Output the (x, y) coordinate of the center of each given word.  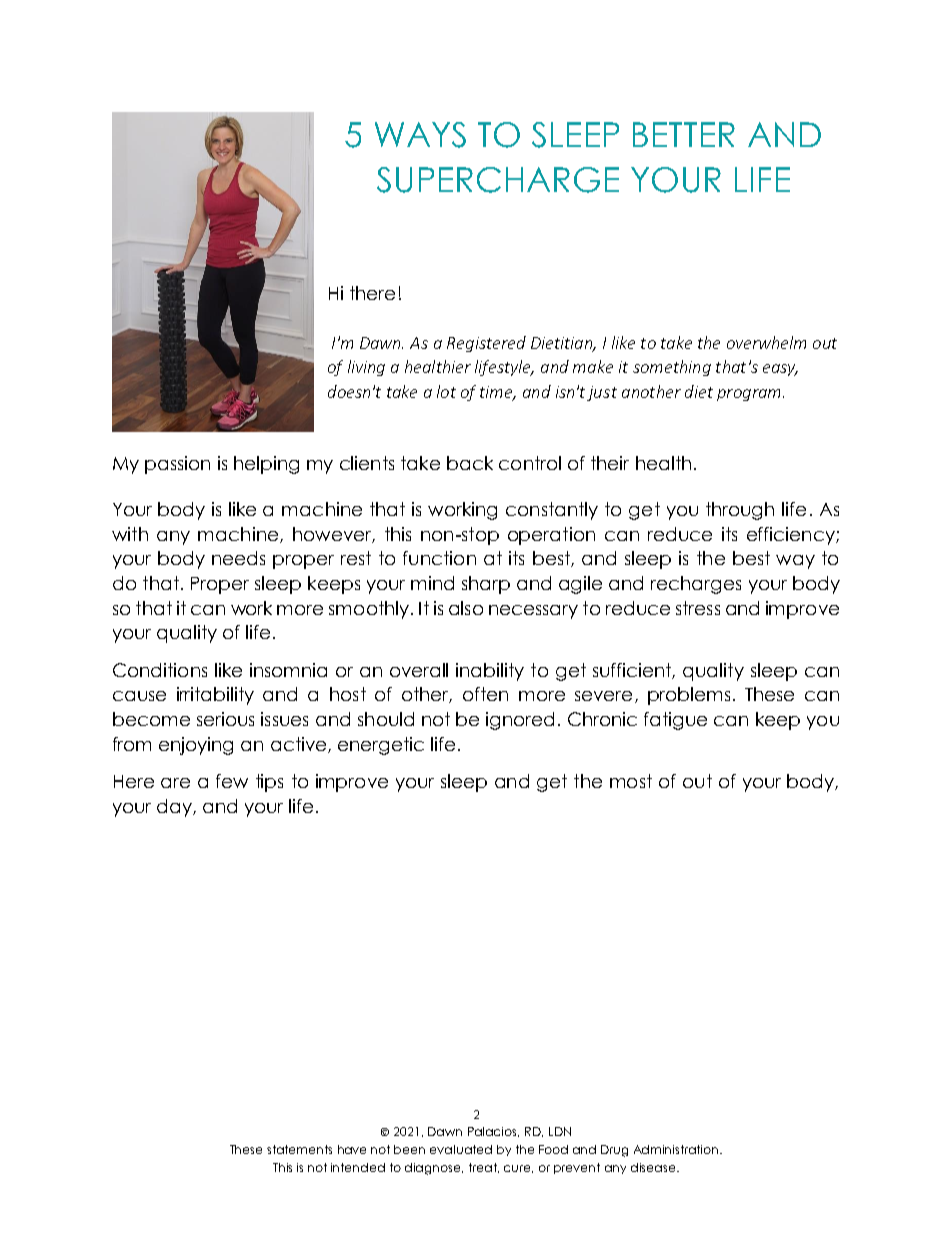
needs (238, 558)
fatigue (675, 721)
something (672, 368)
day (175, 808)
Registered (486, 344)
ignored (520, 721)
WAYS (420, 135)
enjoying (196, 746)
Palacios (493, 1132)
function (439, 558)
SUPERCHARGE (498, 180)
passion (177, 465)
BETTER (684, 134)
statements (299, 1149)
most (631, 781)
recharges (696, 585)
